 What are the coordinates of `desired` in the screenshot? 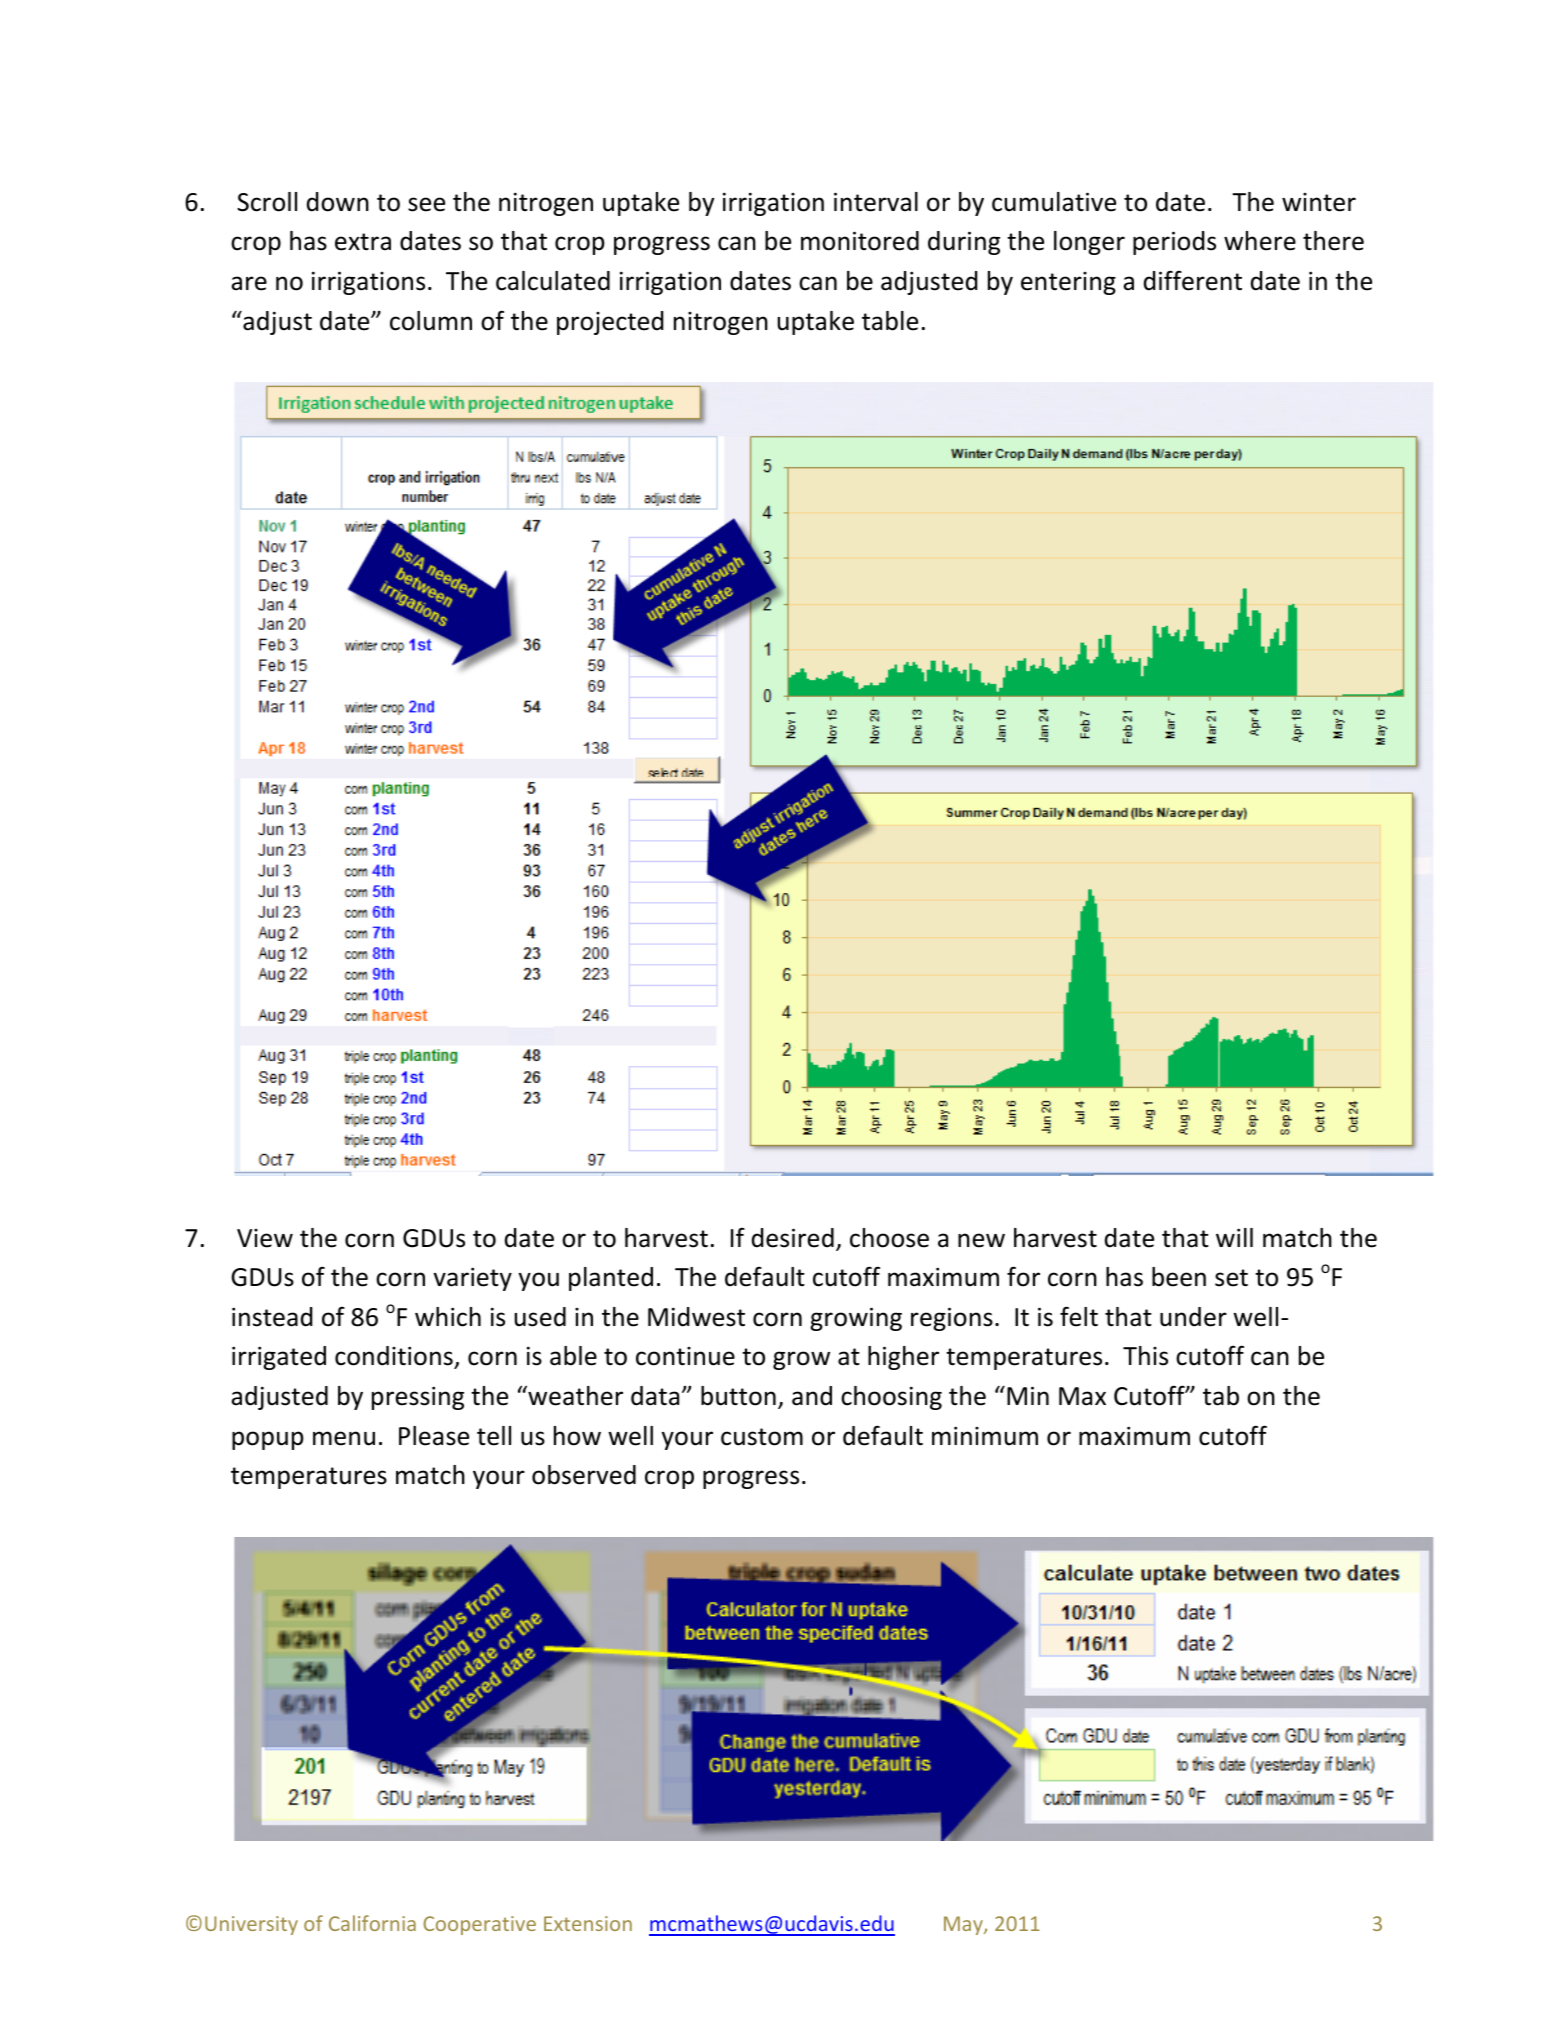 It's located at (793, 1238).
